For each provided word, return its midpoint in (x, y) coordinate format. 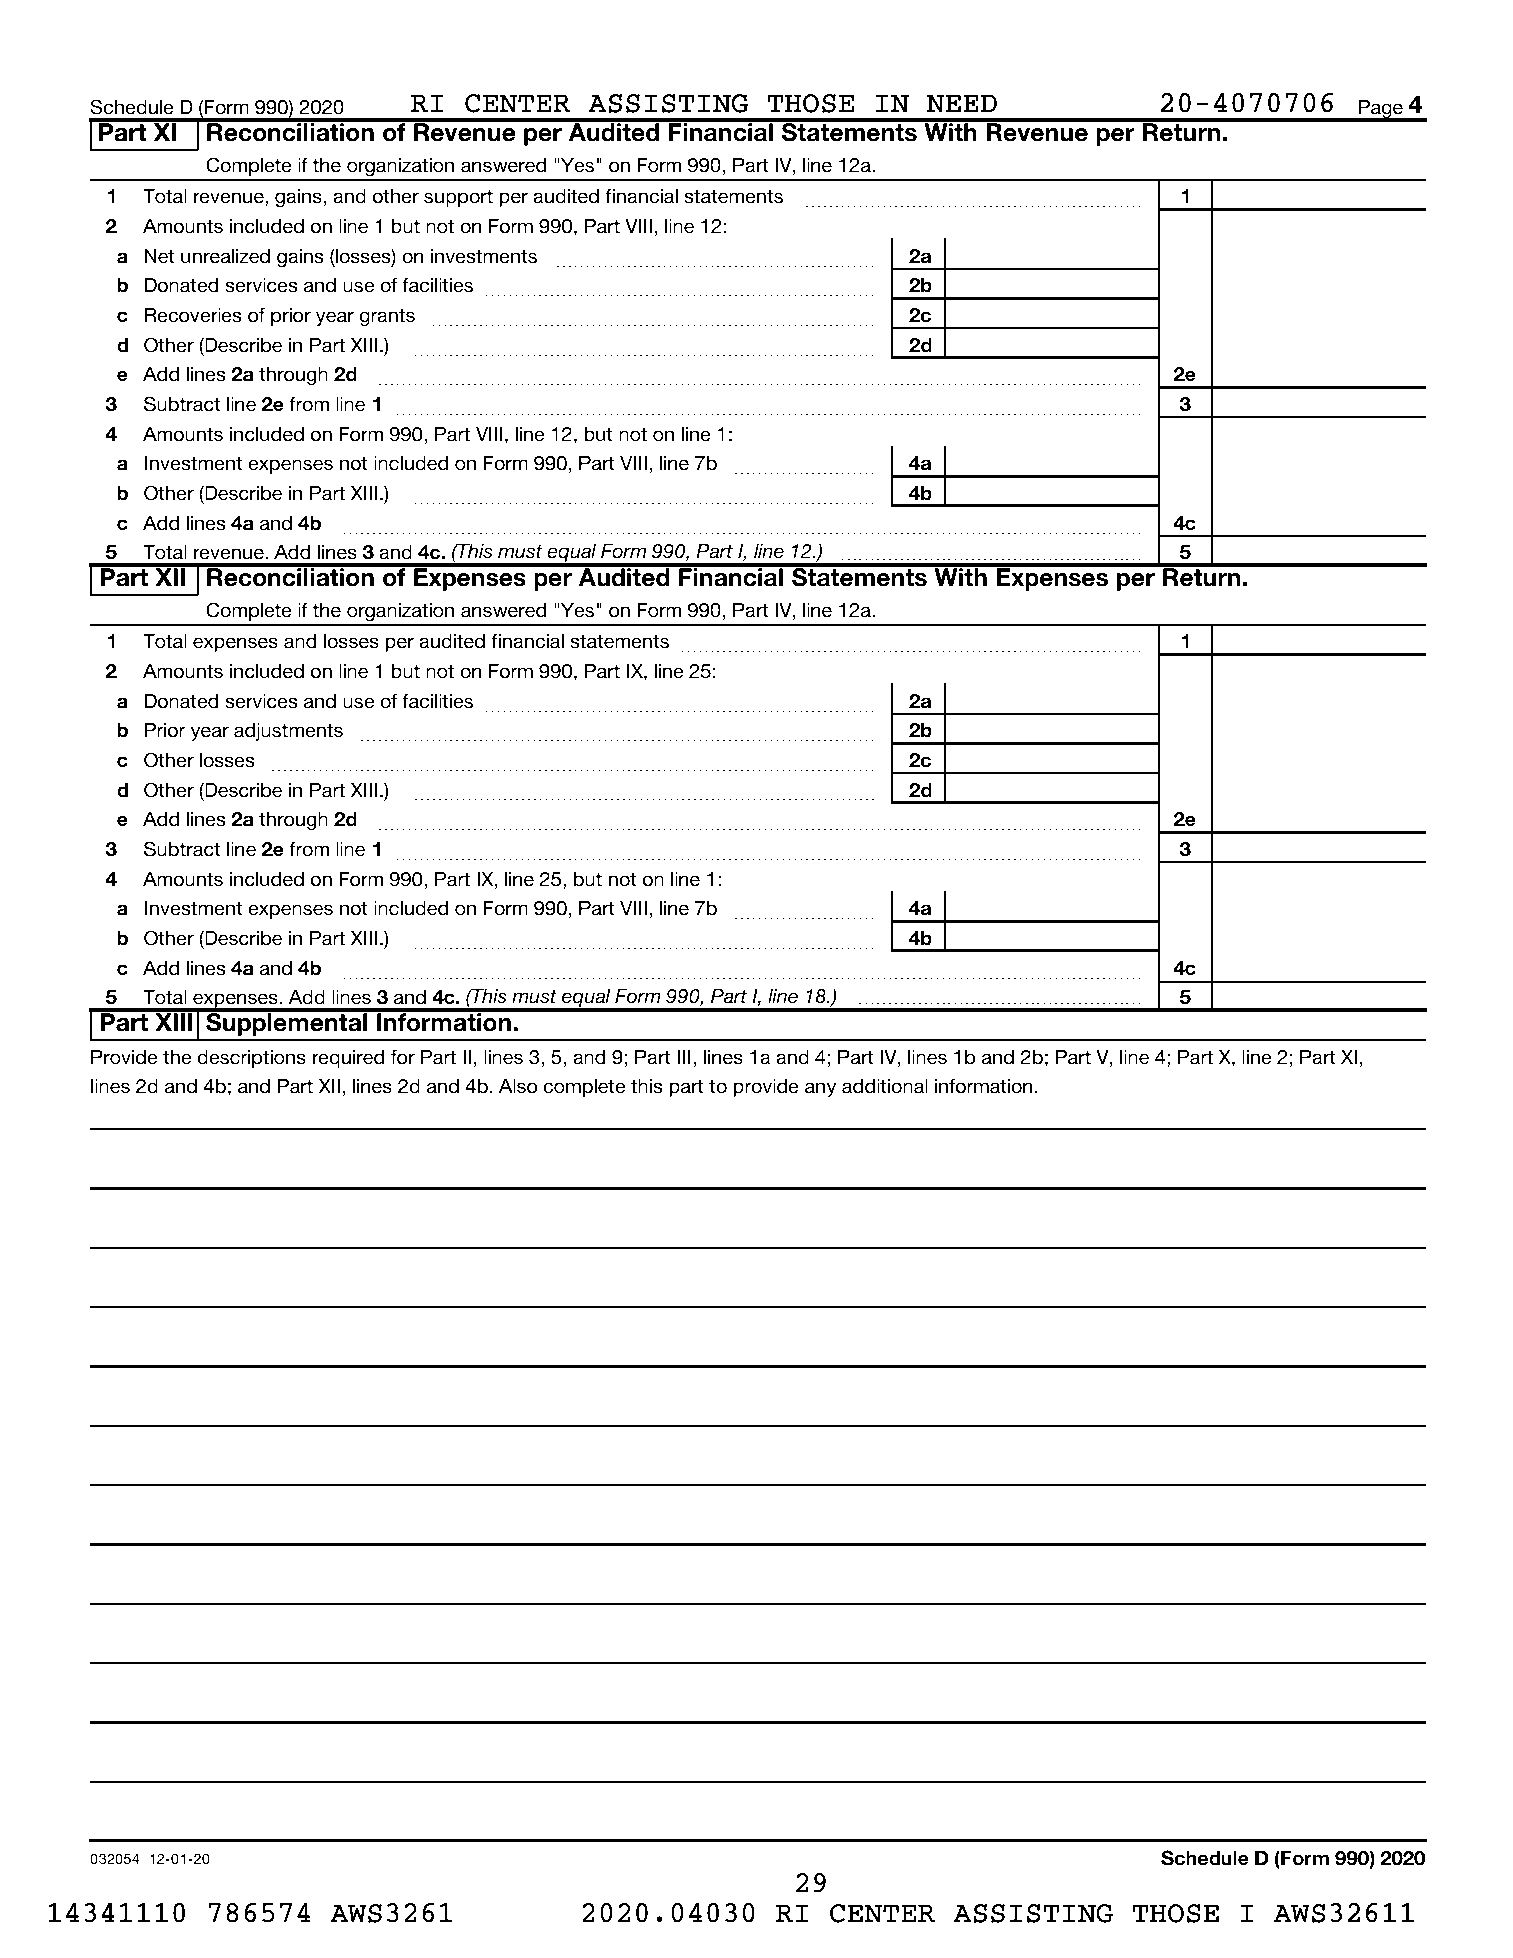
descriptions (251, 1059)
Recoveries (193, 315)
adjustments (288, 732)
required (348, 1059)
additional (885, 1086)
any (820, 1089)
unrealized (225, 256)
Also (518, 1086)
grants (387, 317)
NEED (962, 103)
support (458, 198)
